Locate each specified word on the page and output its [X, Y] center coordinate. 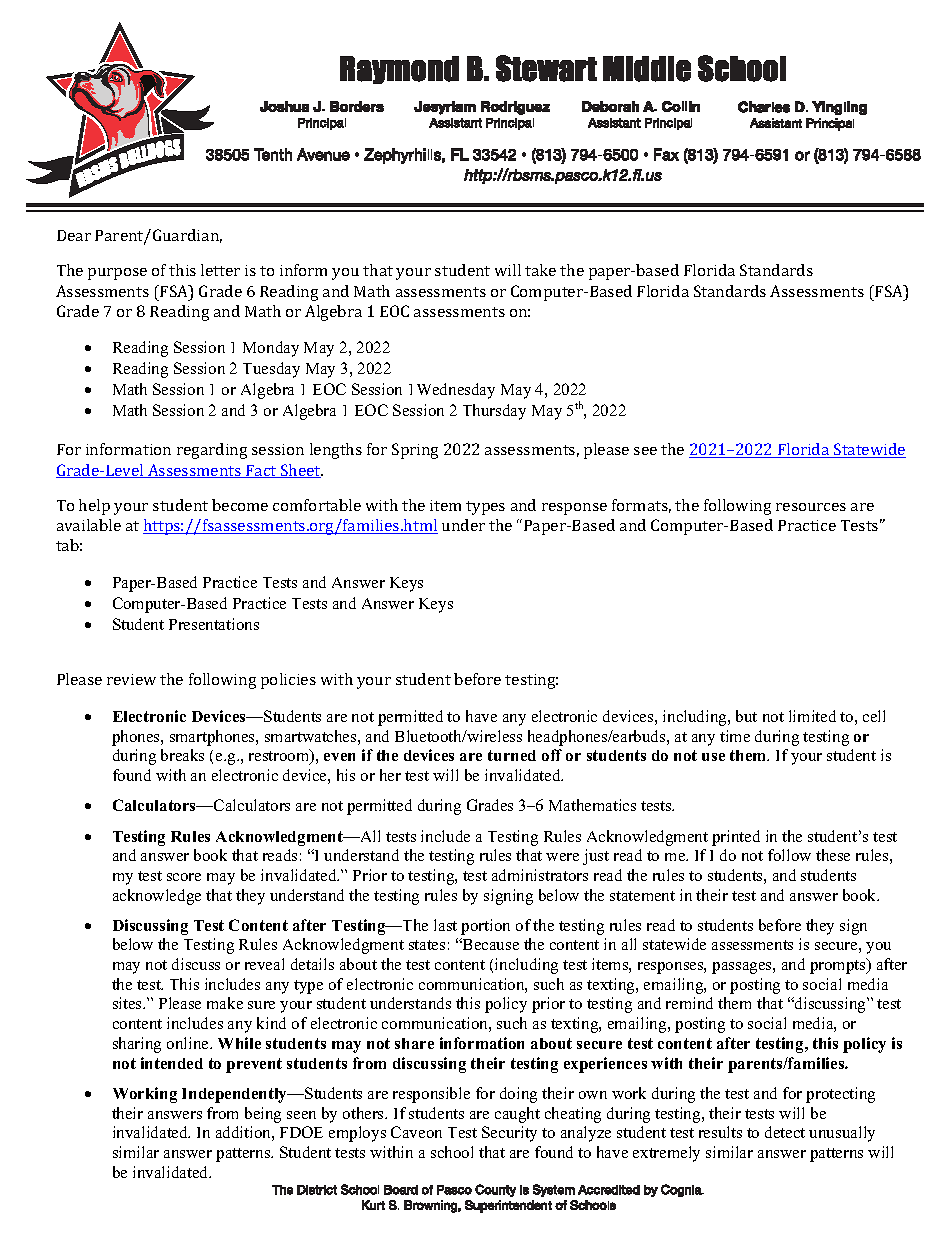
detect [785, 1132]
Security [509, 1134]
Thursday [494, 412]
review [131, 679]
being [263, 1115]
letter [220, 270]
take [540, 270]
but [746, 716]
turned [512, 755]
